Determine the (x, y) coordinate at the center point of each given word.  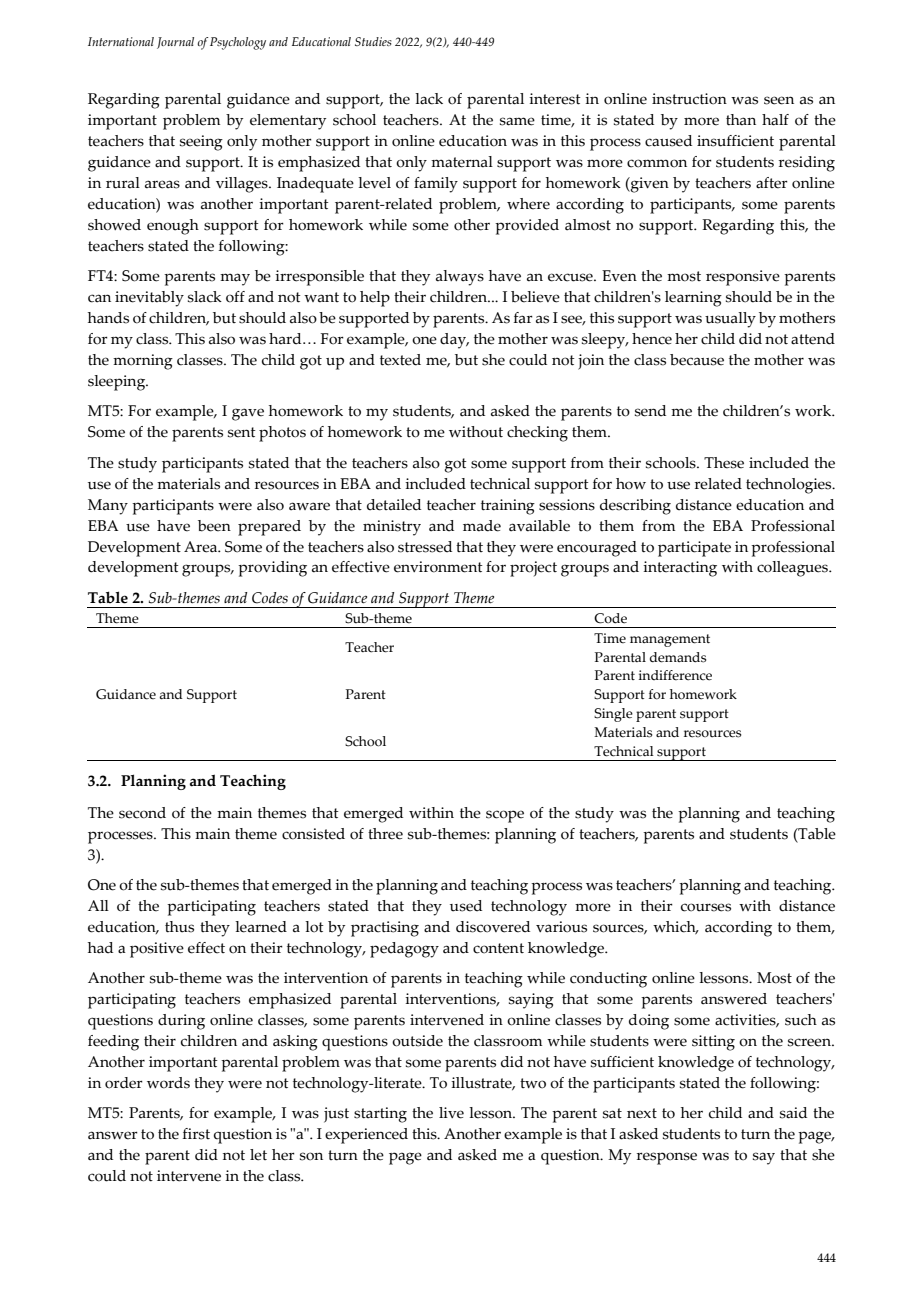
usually (730, 320)
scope (505, 816)
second (142, 813)
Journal (175, 43)
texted (400, 360)
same (517, 121)
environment (438, 567)
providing (272, 569)
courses (706, 907)
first (196, 1134)
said (793, 1113)
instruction (689, 99)
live (451, 1113)
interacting (680, 569)
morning (143, 362)
